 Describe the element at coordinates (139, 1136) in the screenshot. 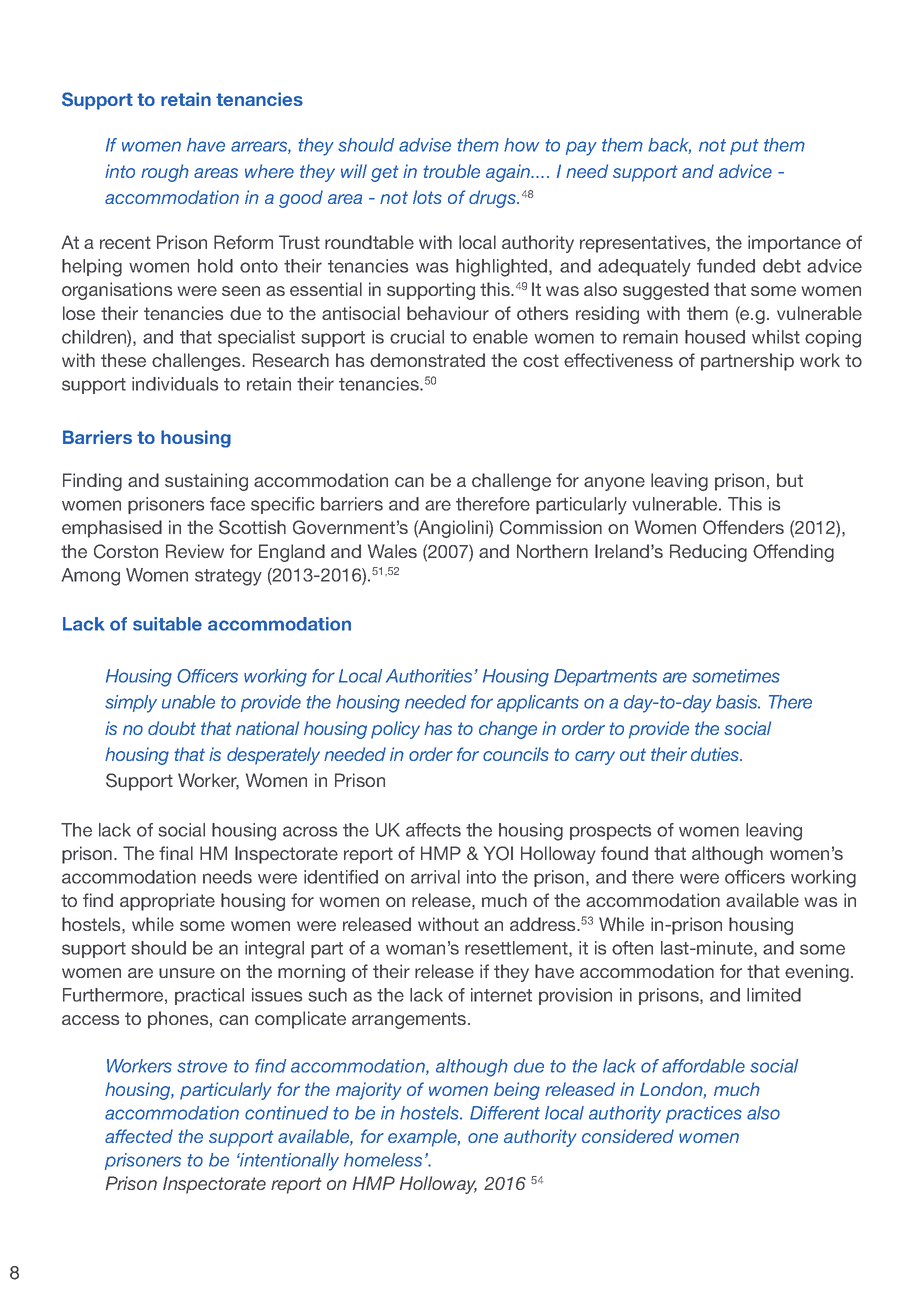

I see `affected` at that location.
